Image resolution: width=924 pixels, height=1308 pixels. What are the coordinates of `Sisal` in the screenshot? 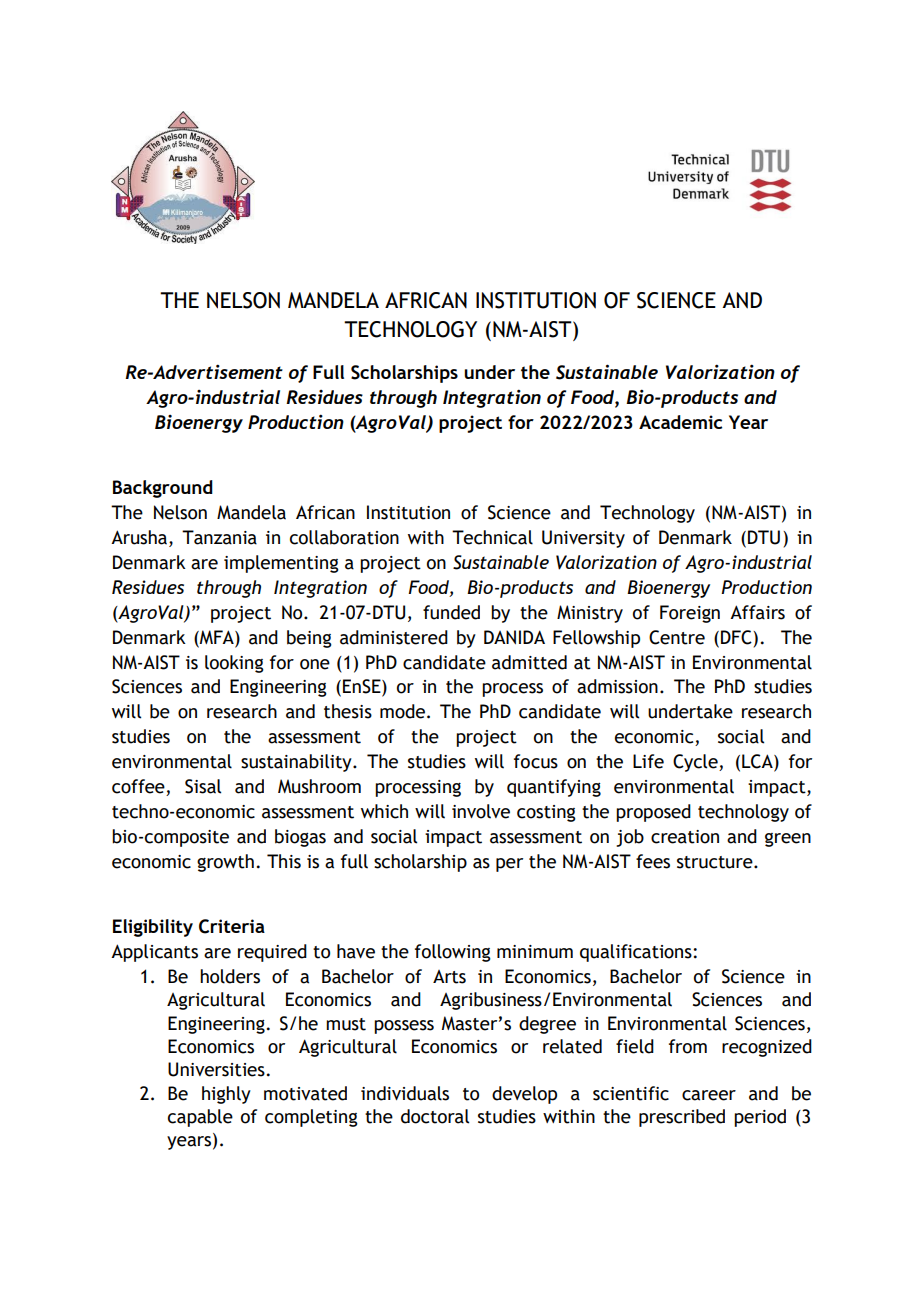 It's located at (203, 786).
